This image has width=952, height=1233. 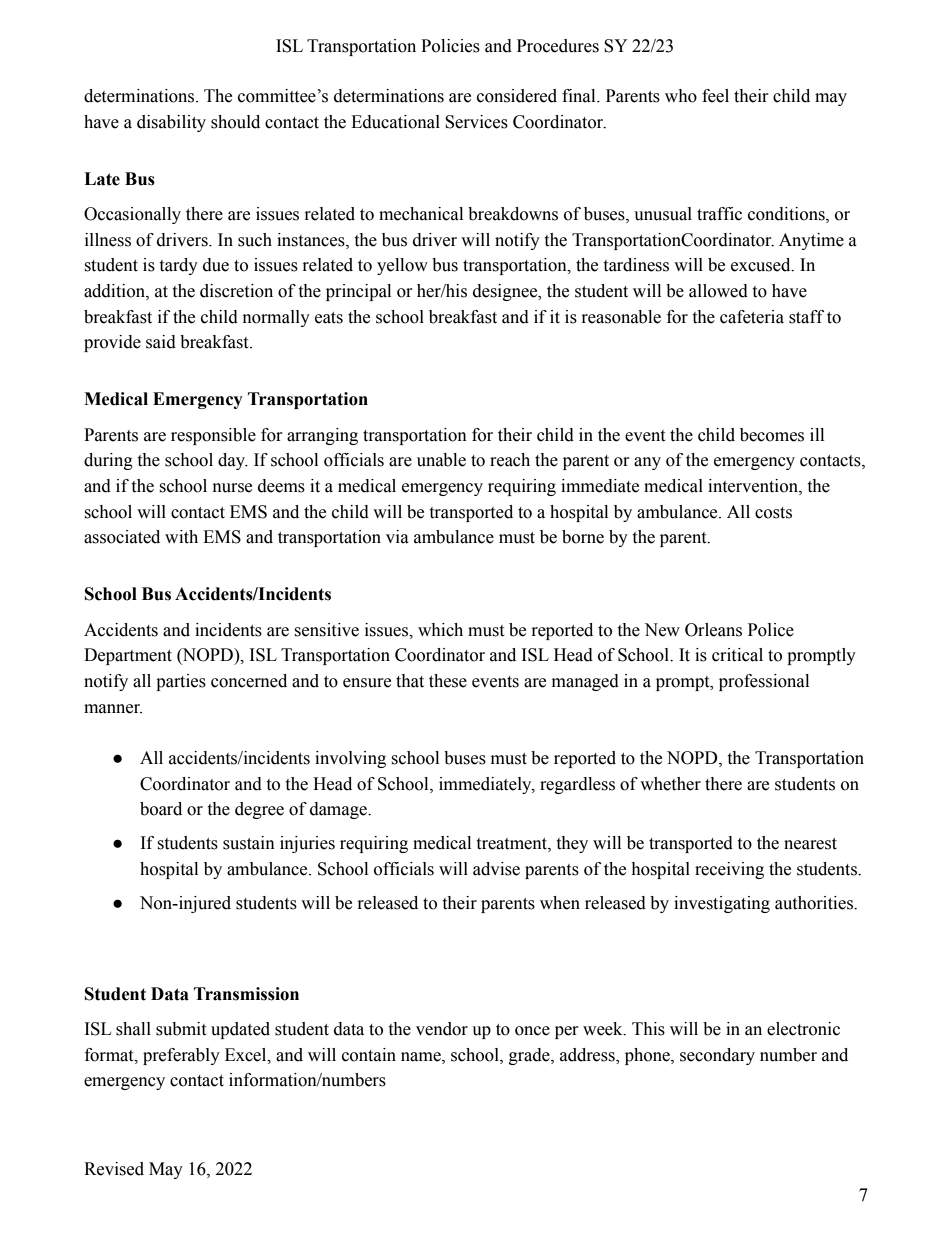 What do you see at coordinates (171, 123) in the image?
I see `disability` at bounding box center [171, 123].
